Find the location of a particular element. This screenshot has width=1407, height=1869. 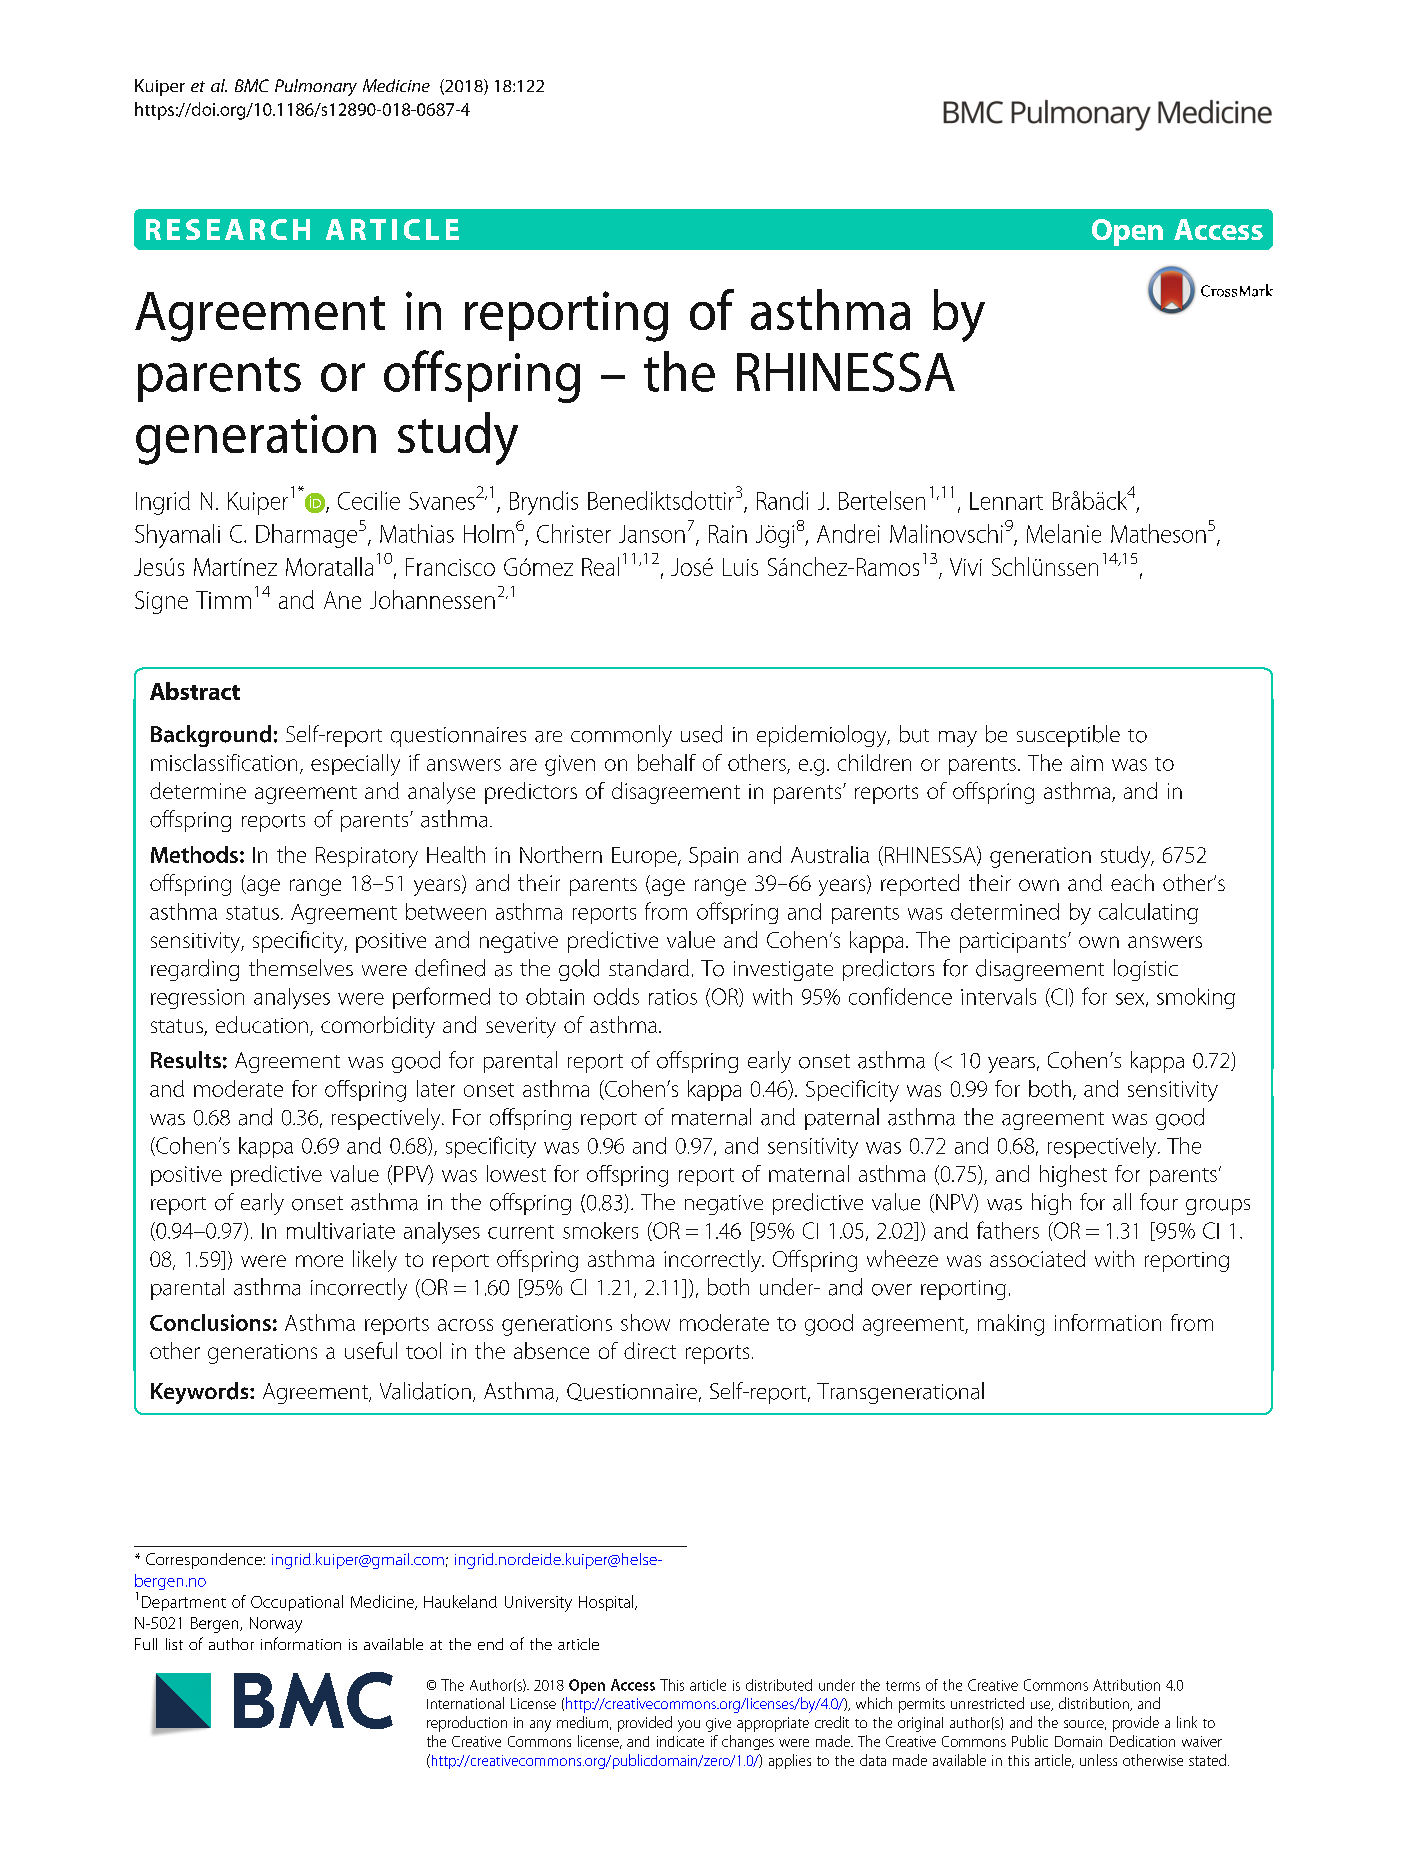

aim is located at coordinates (1087, 763).
